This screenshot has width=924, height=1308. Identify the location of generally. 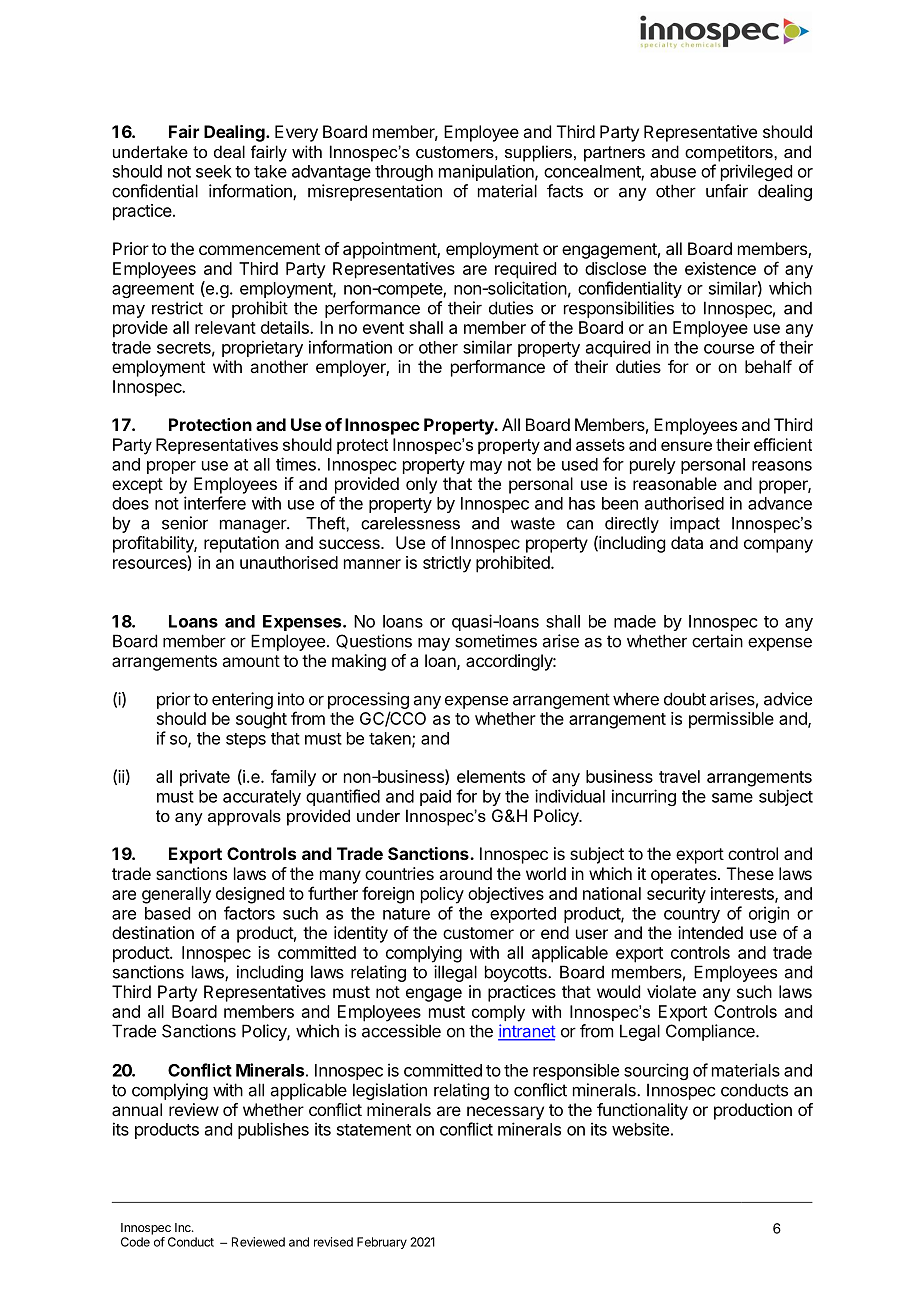
(176, 895).
